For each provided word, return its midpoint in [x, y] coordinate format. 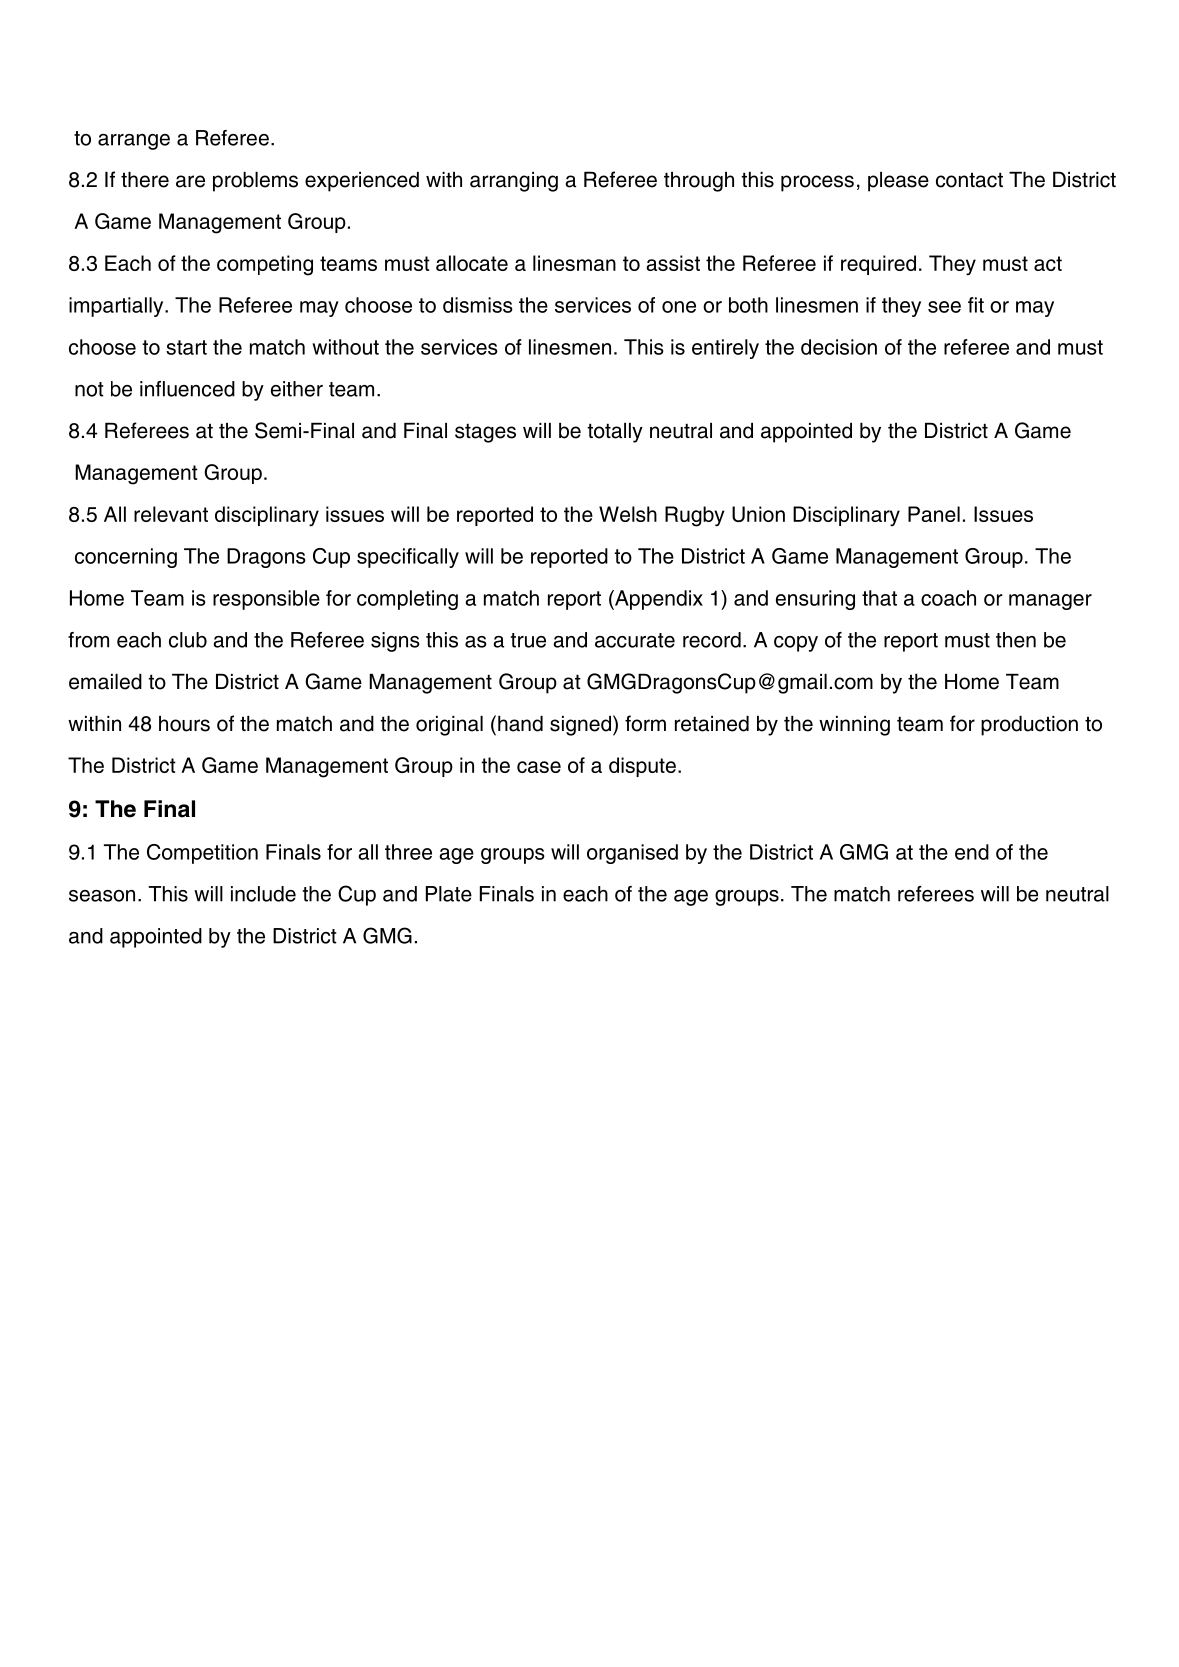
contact [969, 180]
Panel [934, 514]
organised [632, 854]
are [190, 181]
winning [854, 726]
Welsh [628, 514]
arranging [514, 182]
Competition [202, 854]
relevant [171, 514]
